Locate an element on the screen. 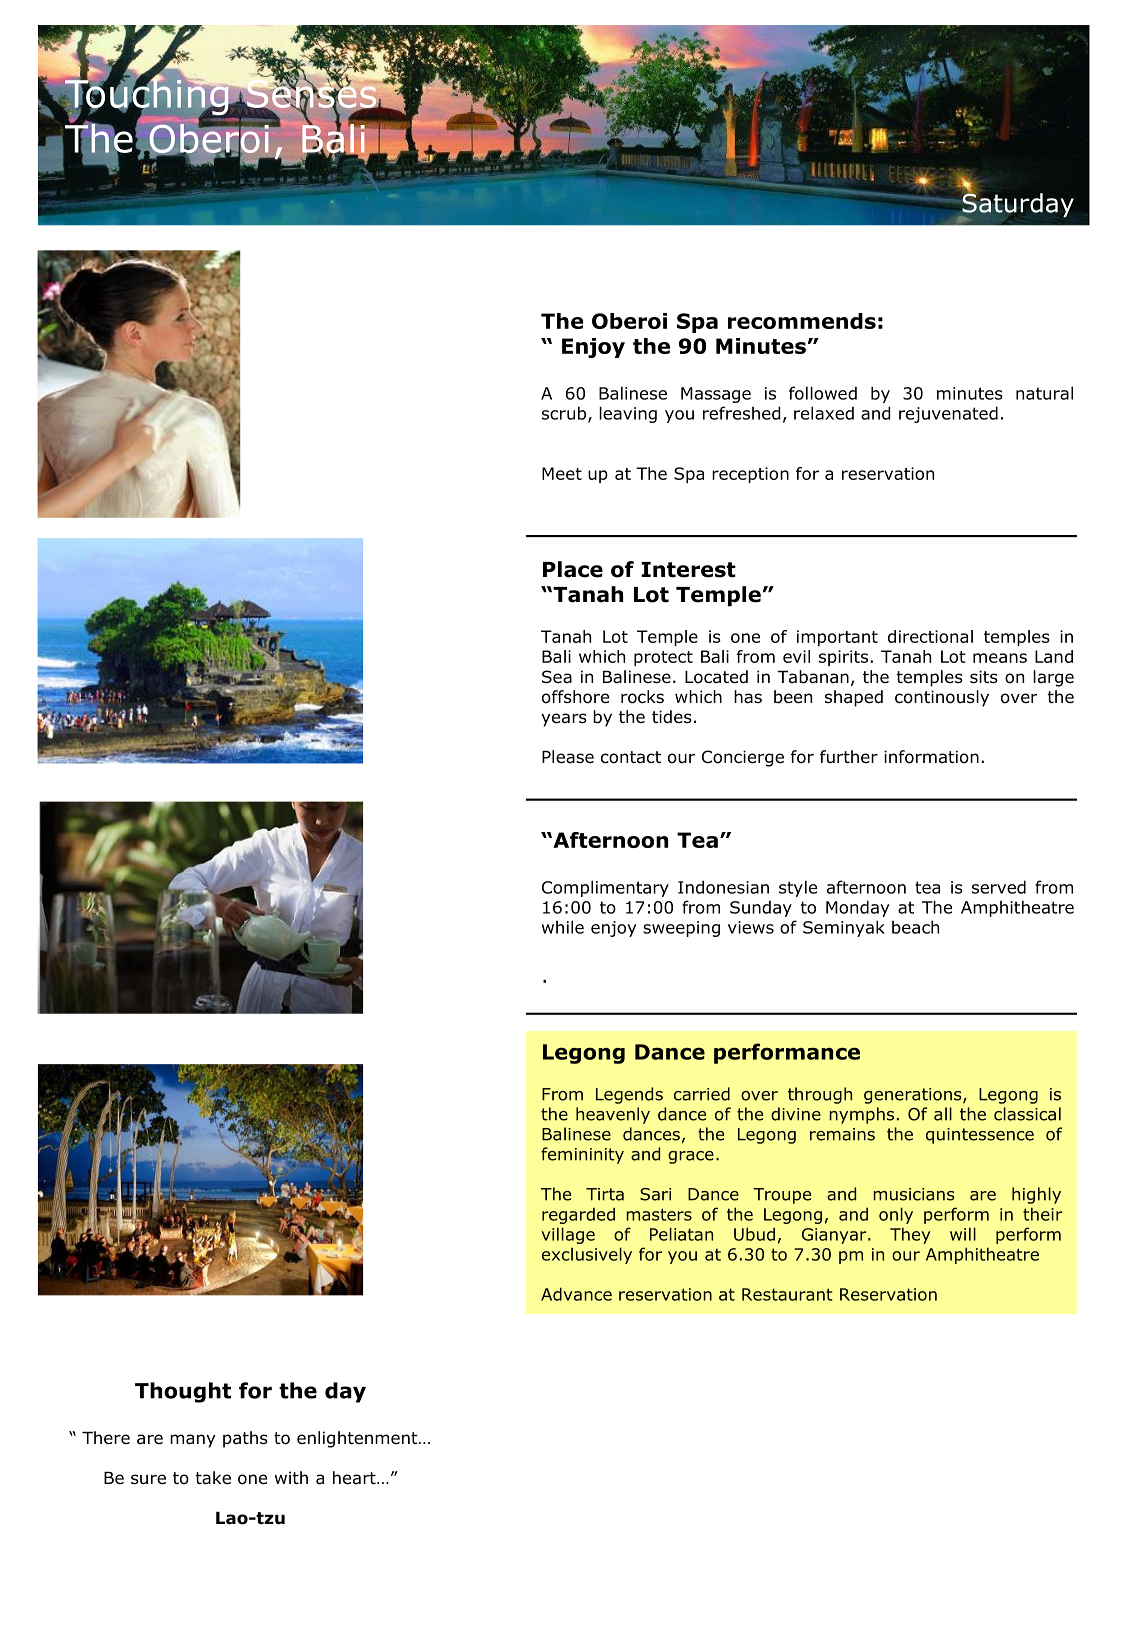 The height and width of the screenshot is (1627, 1127). femininity is located at coordinates (582, 1155).
